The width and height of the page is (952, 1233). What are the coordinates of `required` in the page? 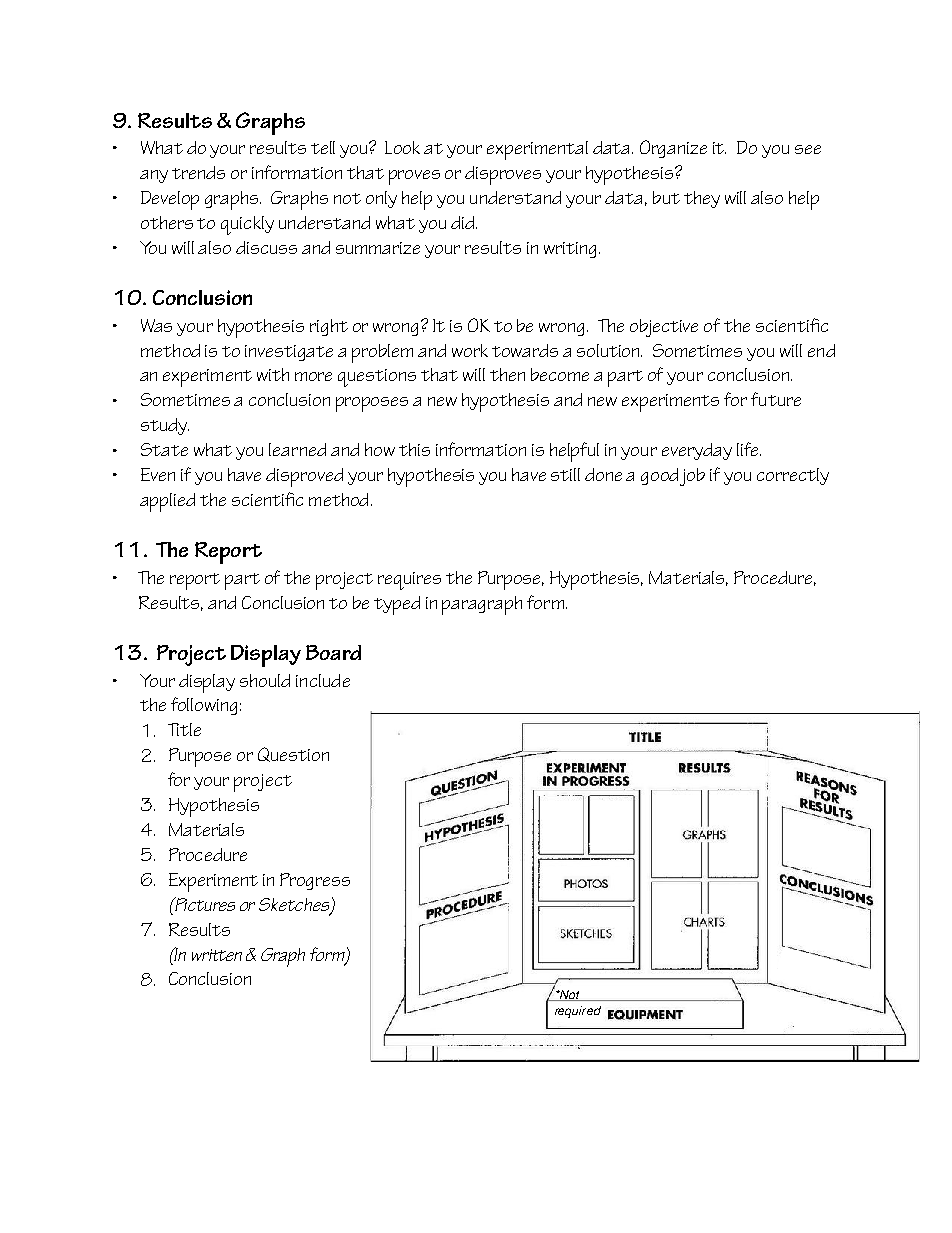 It's located at (578, 1012).
